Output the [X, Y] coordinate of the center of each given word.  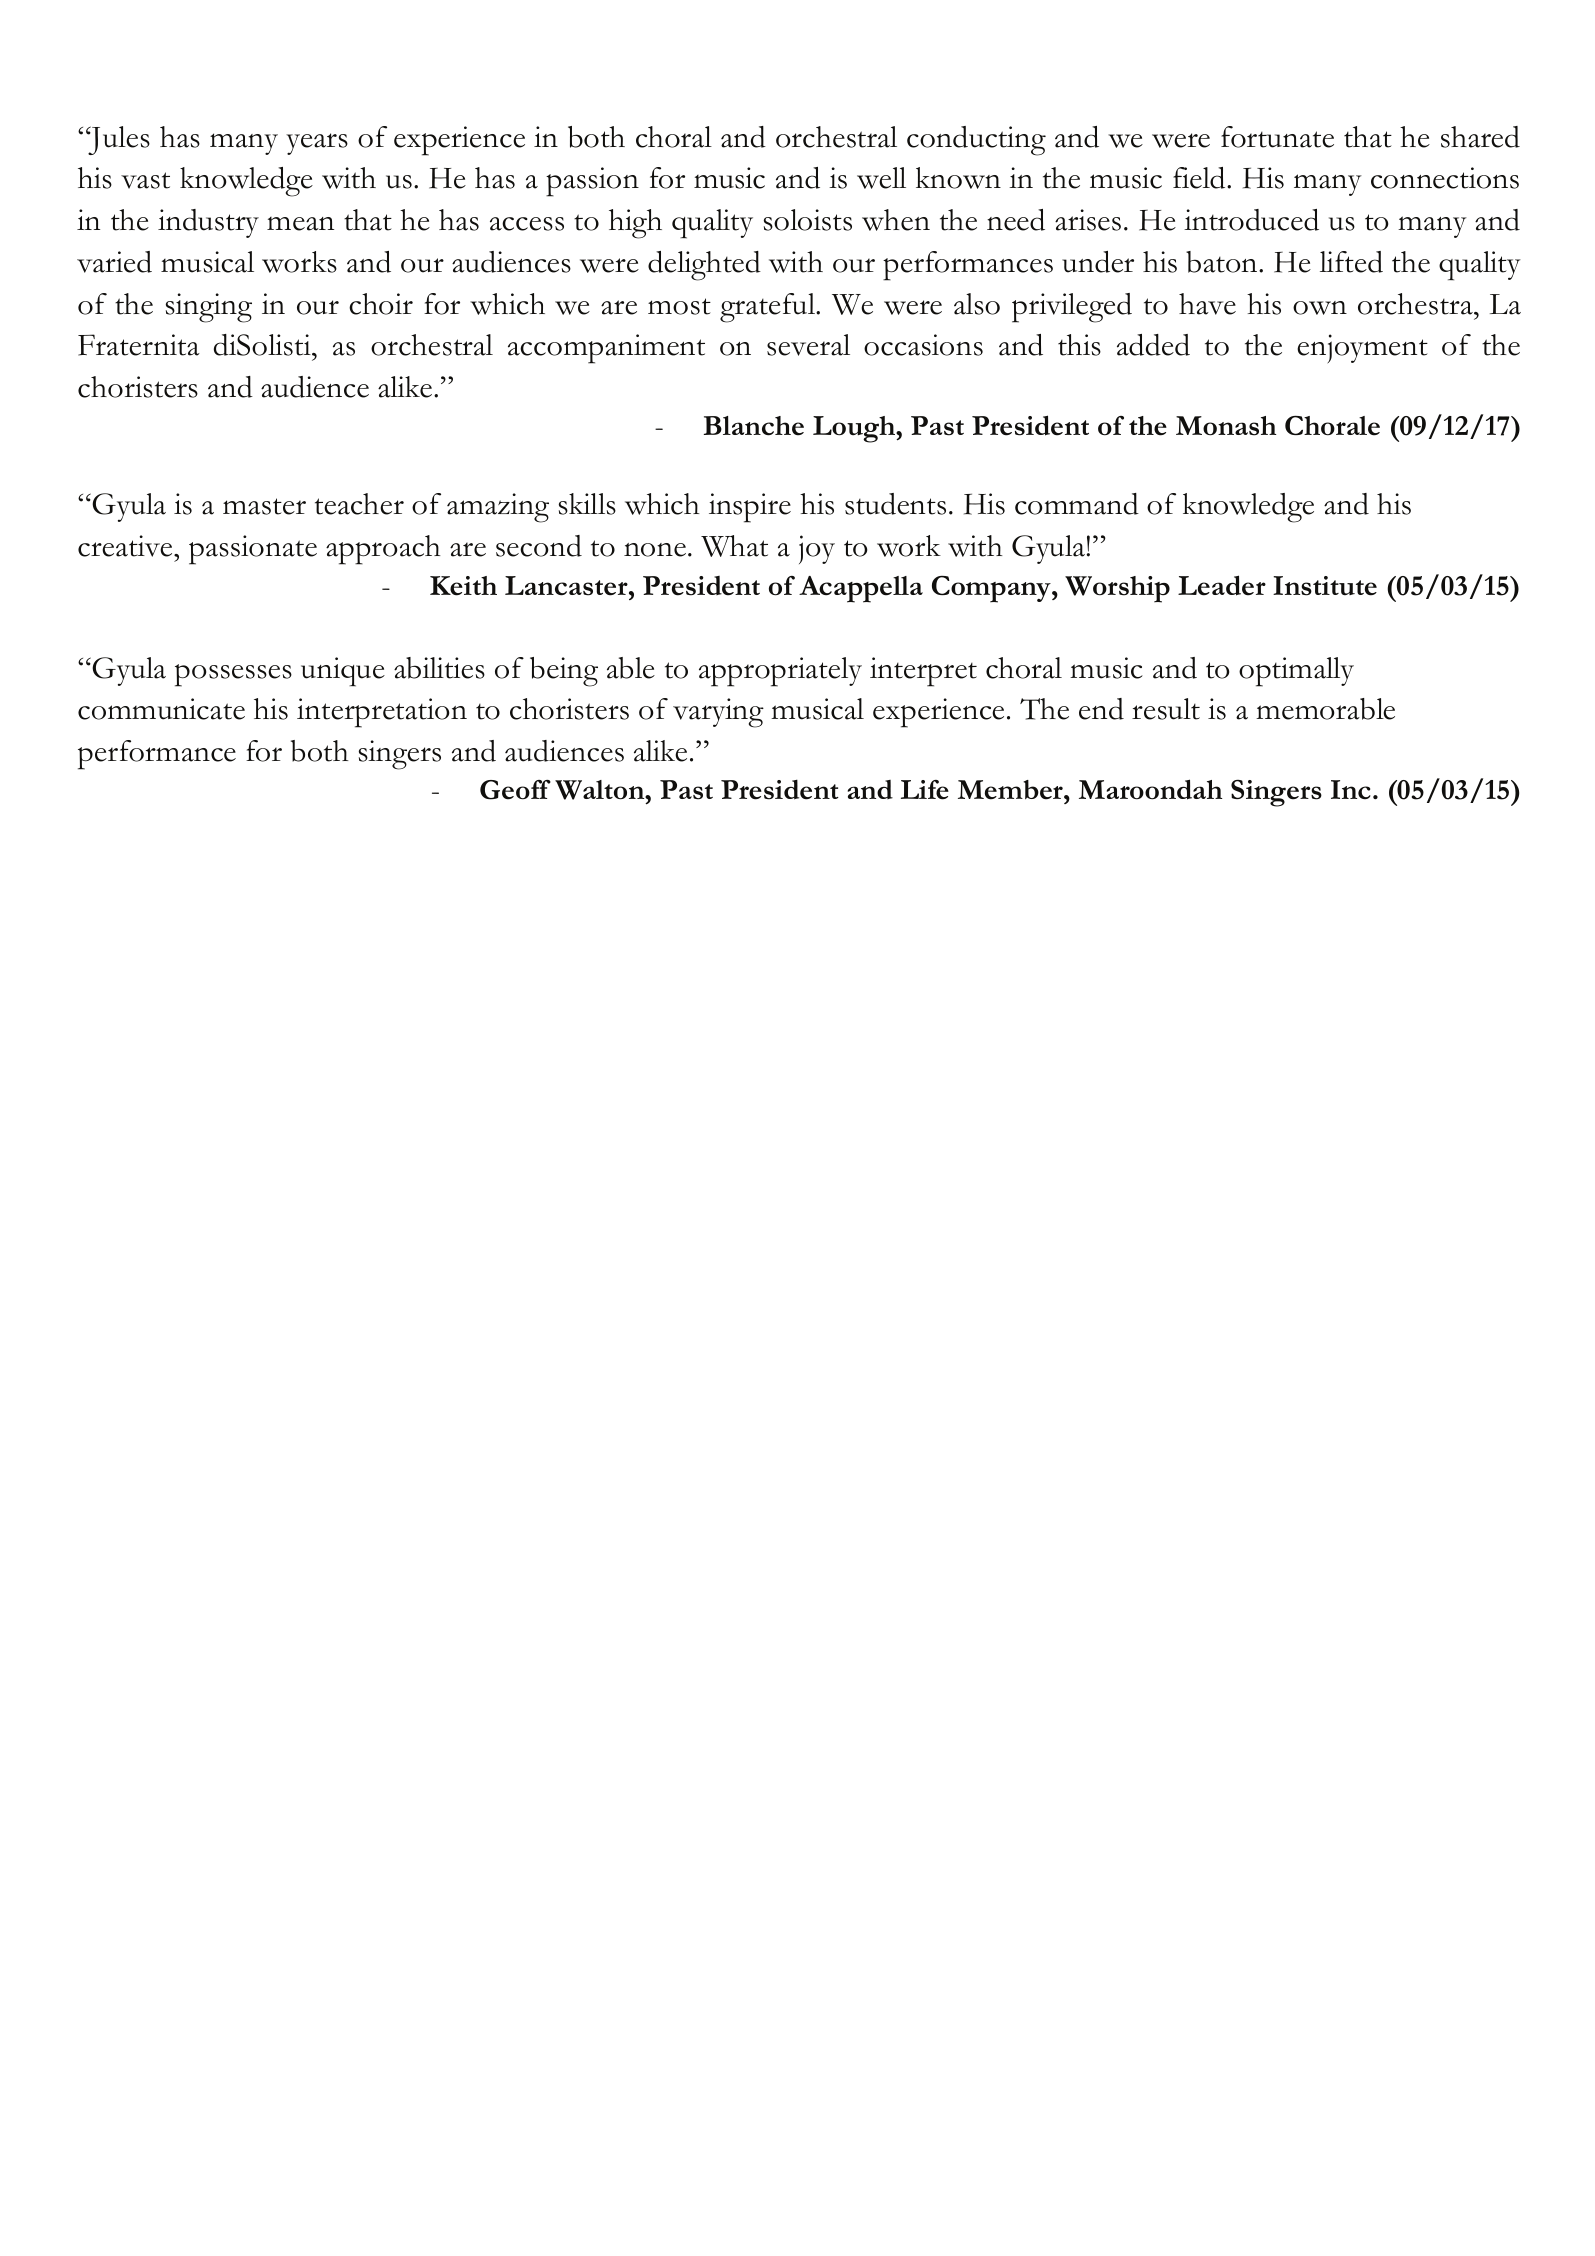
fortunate [1277, 137]
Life [925, 790]
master [264, 506]
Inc [1351, 789]
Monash [1226, 426]
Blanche [754, 426]
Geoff [515, 790]
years [317, 144]
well [881, 178]
